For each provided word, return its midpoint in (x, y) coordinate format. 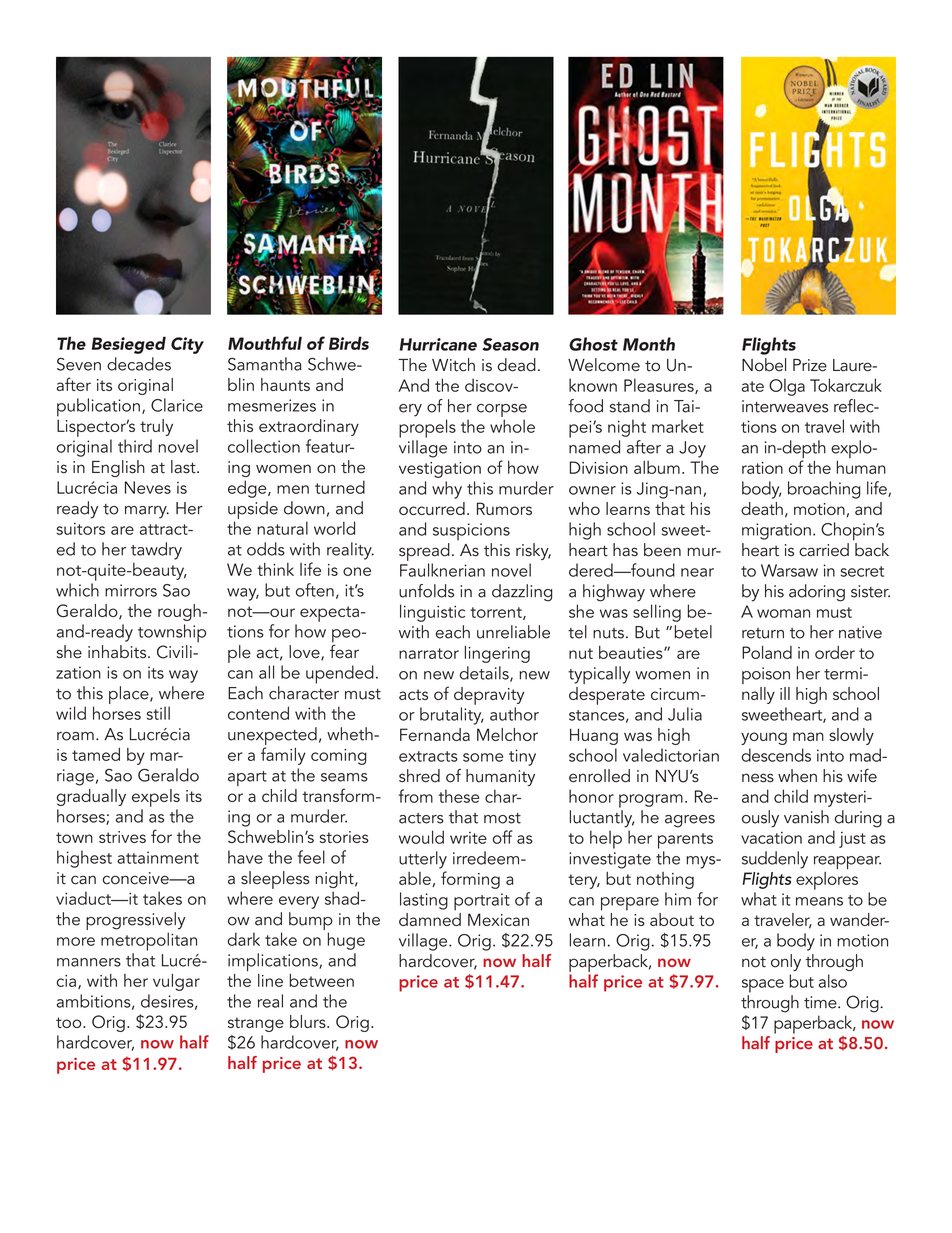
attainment (158, 857)
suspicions (471, 532)
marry (147, 512)
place (130, 695)
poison (766, 675)
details (485, 674)
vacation (771, 838)
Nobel (764, 365)
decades (139, 364)
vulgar (176, 982)
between (322, 980)
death (762, 508)
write (468, 838)
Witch (453, 365)
